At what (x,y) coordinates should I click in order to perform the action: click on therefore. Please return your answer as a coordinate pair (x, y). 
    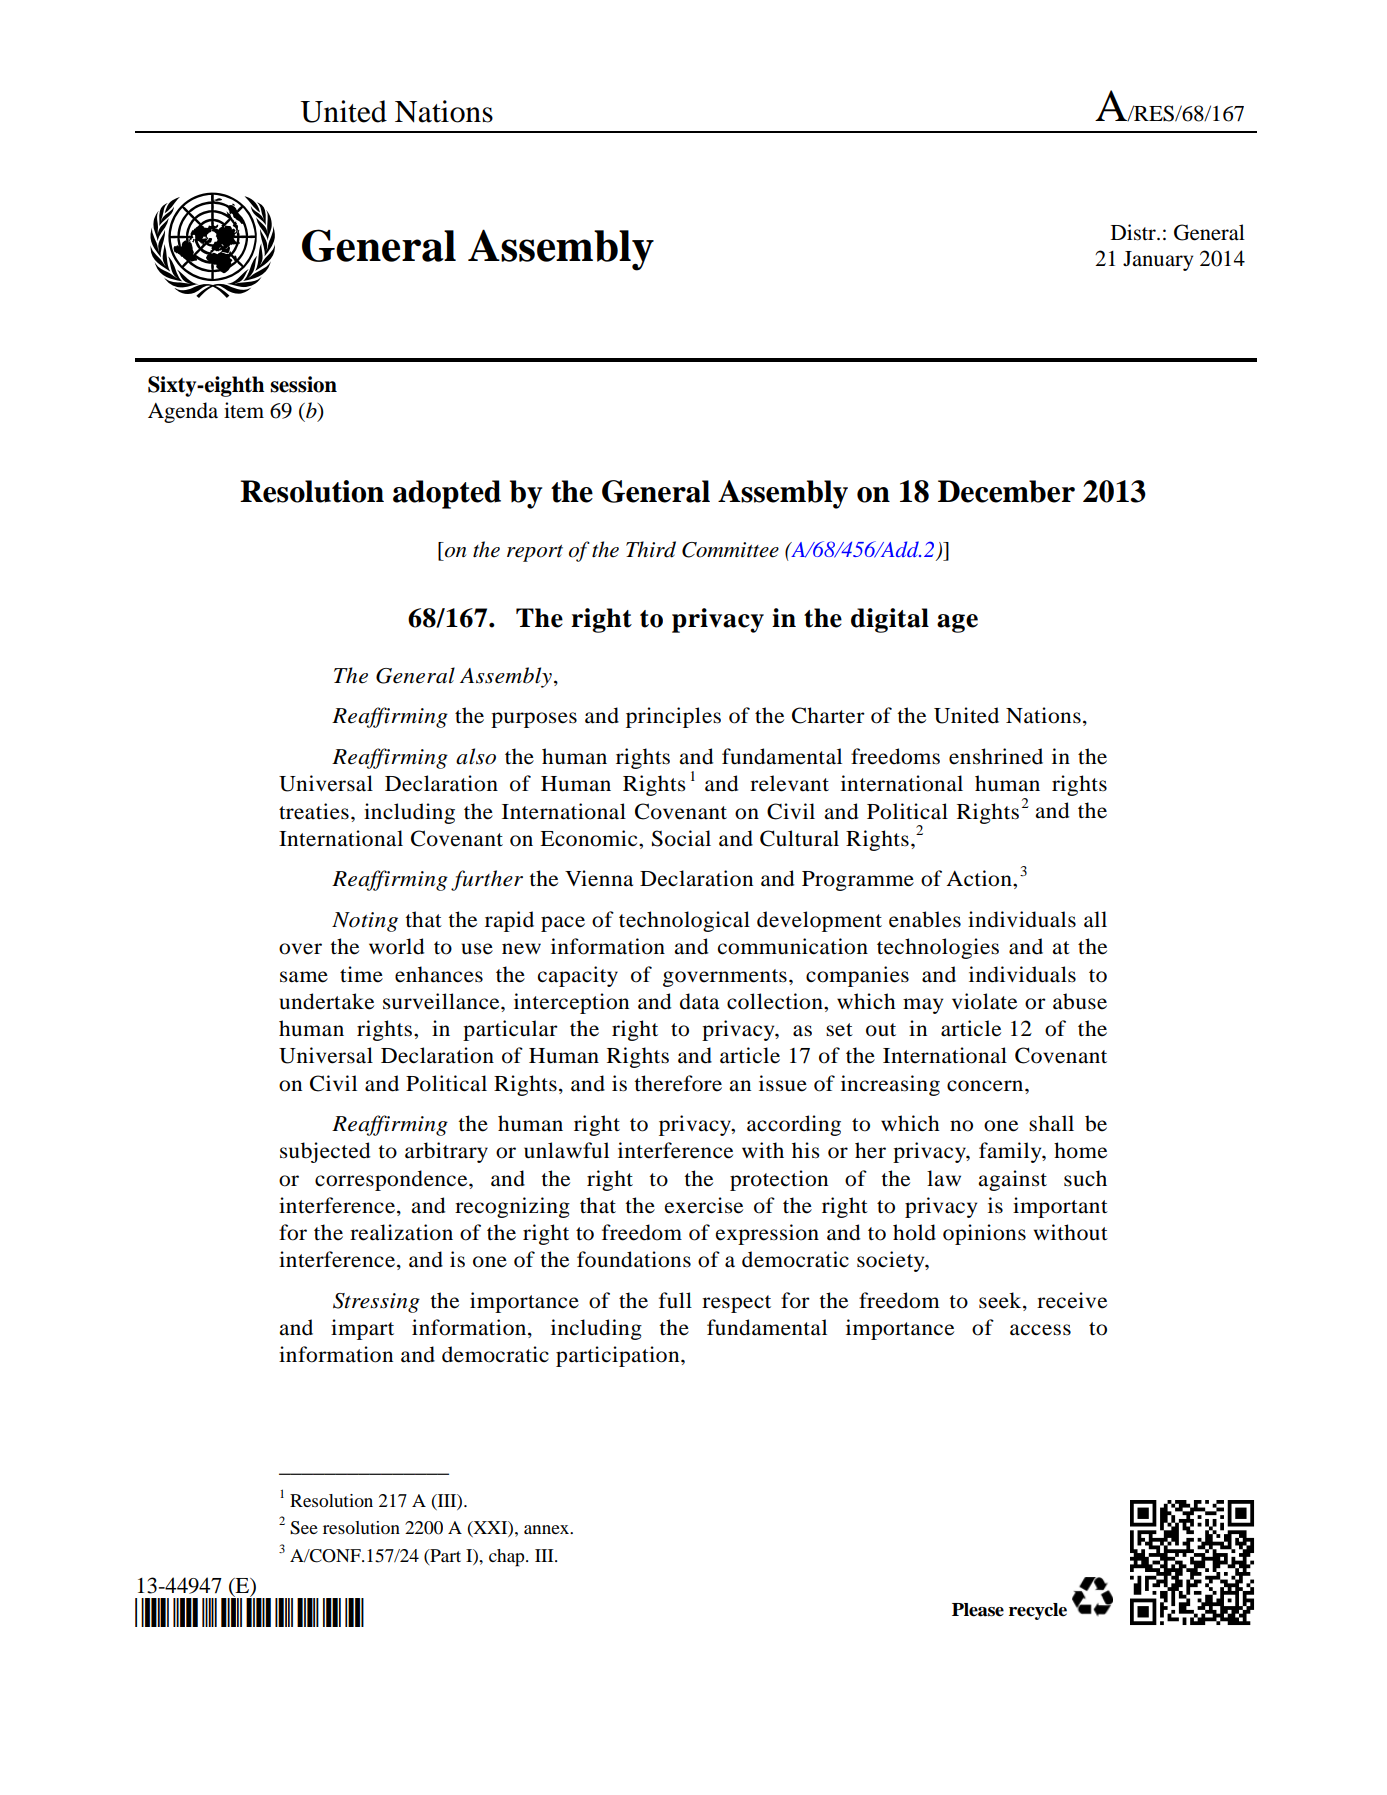
    Looking at the image, I should click on (678, 1083).
